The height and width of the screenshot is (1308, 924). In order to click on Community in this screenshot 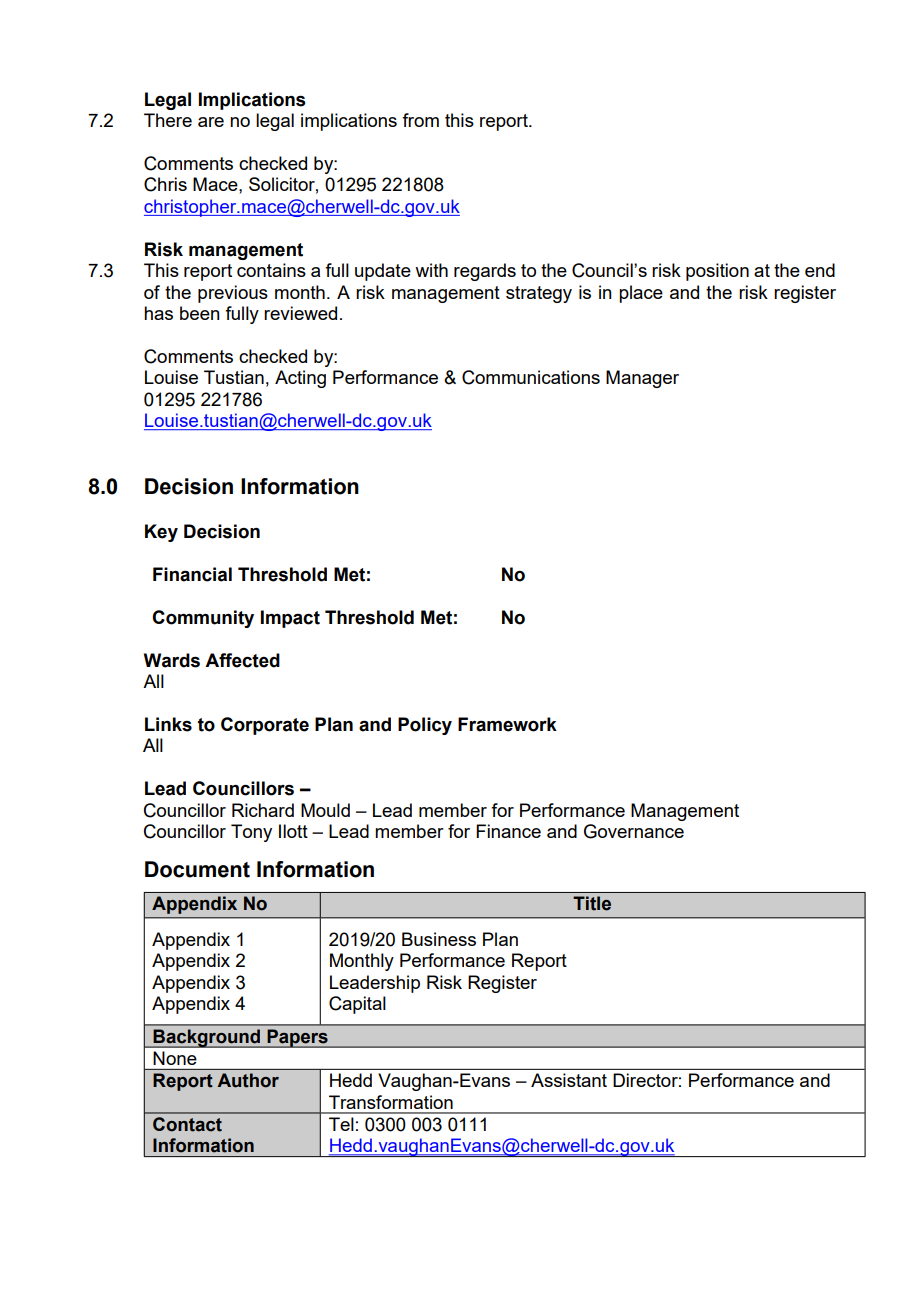, I will do `click(203, 619)`.
